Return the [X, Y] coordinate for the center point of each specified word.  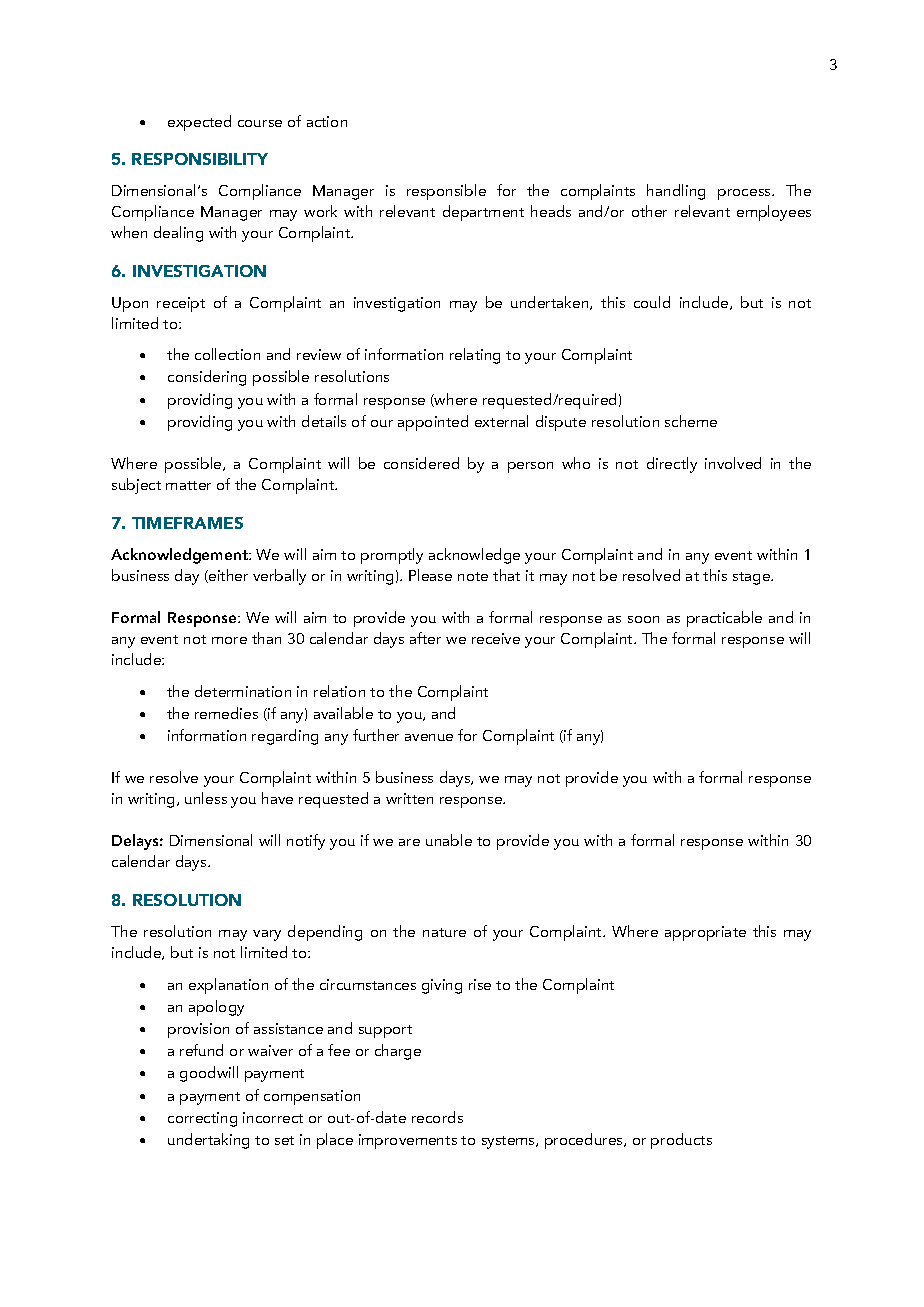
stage [753, 578]
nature [444, 932]
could [652, 302]
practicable [724, 619]
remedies [226, 713]
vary [267, 935]
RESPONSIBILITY [200, 159]
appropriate [705, 933]
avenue [429, 737]
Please [430, 575]
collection [227, 354]
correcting [202, 1119]
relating [475, 356]
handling [676, 192]
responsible [446, 192]
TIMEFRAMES [187, 523]
